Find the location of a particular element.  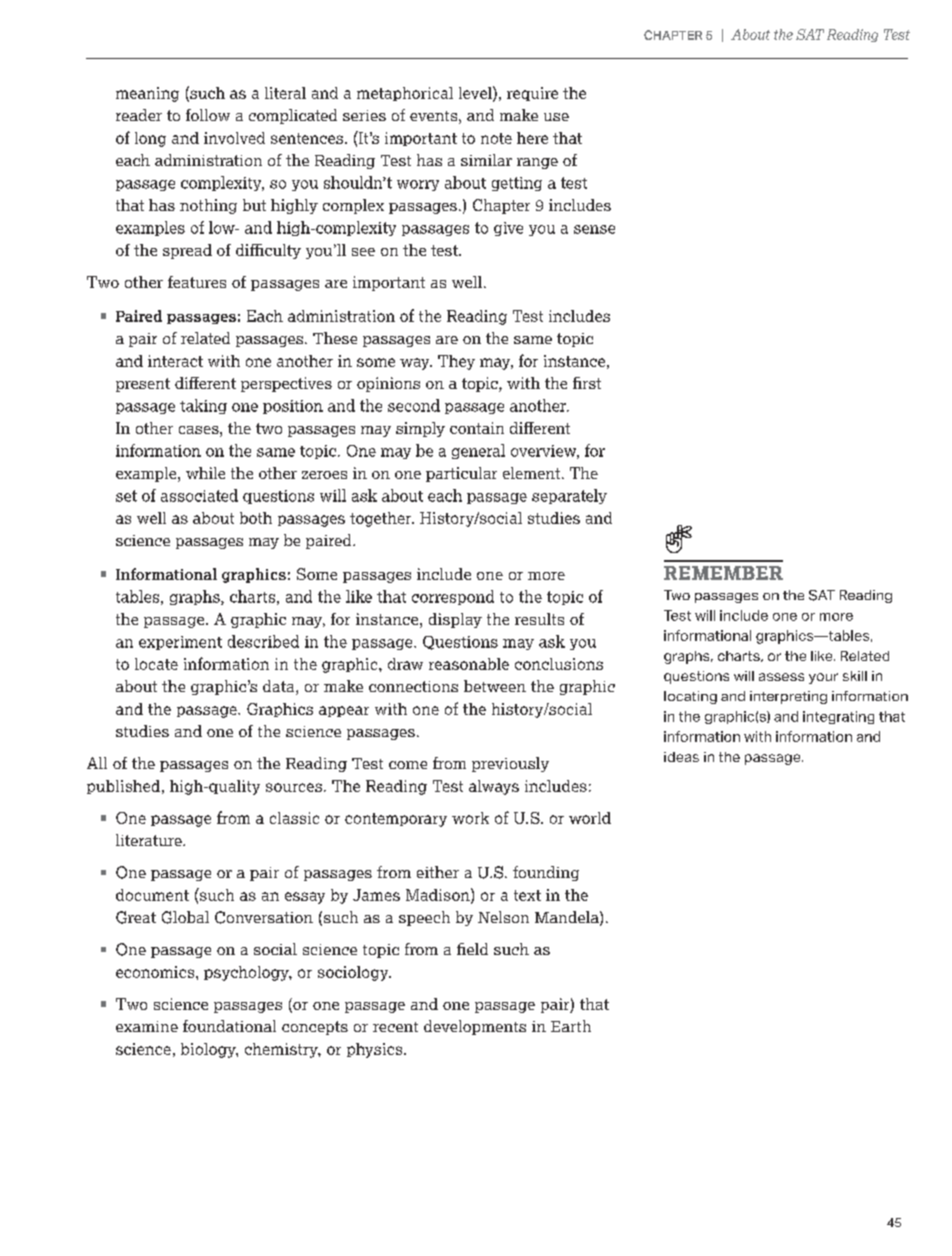

sense is located at coordinates (594, 229).
